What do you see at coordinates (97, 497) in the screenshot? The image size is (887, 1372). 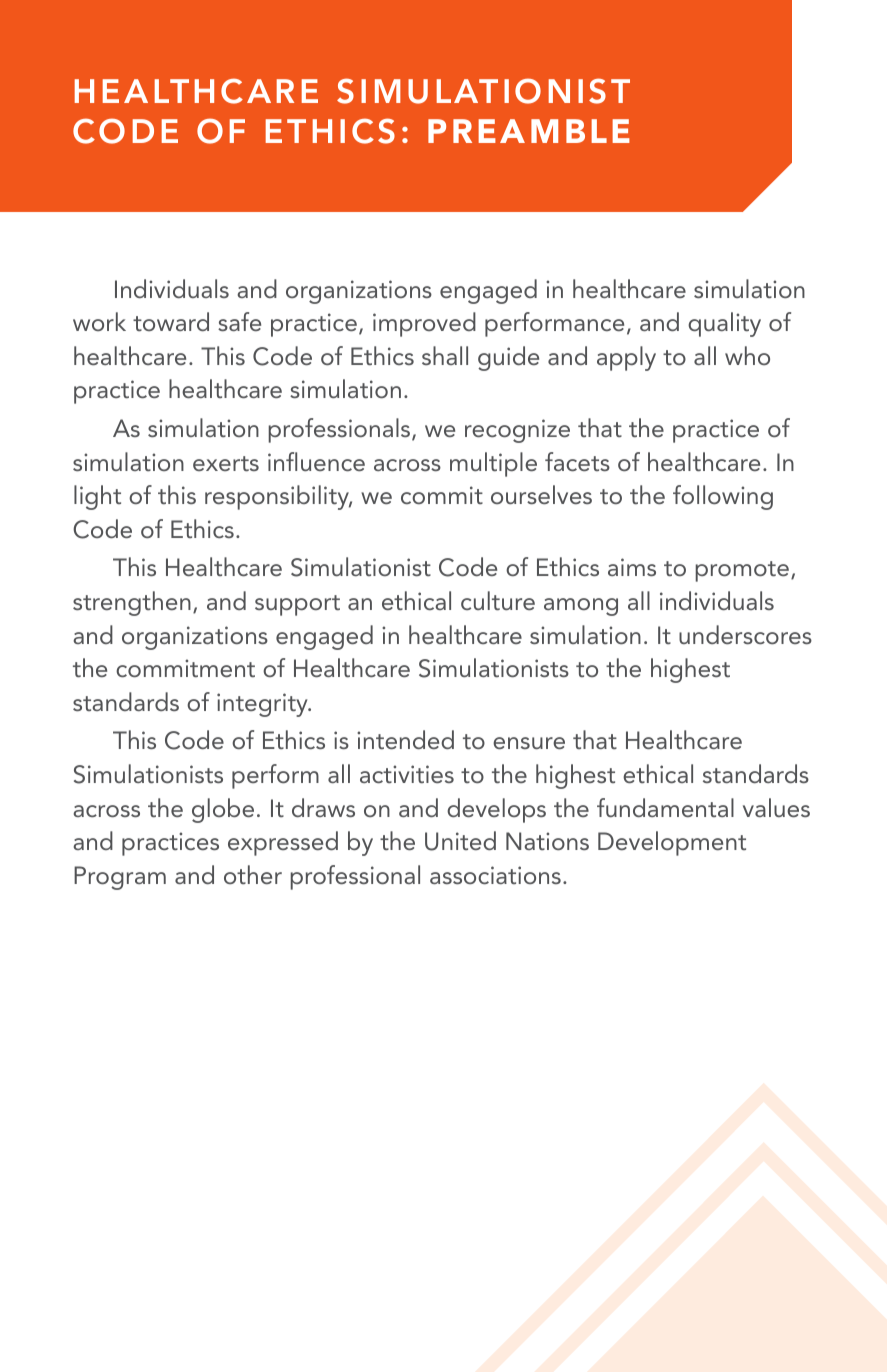 I see `light` at bounding box center [97, 497].
